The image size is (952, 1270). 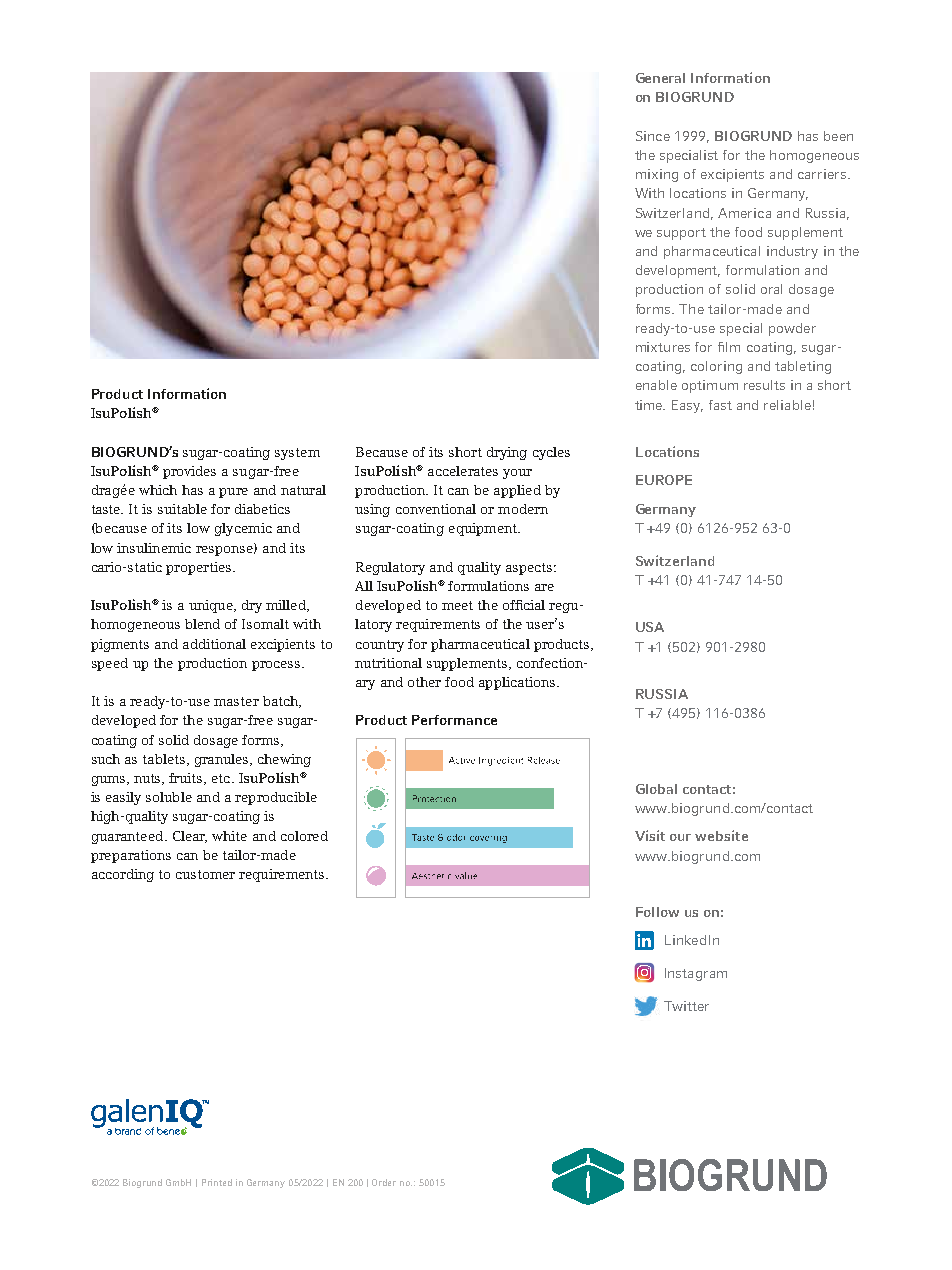 I want to click on Order, so click(x=384, y=1182).
